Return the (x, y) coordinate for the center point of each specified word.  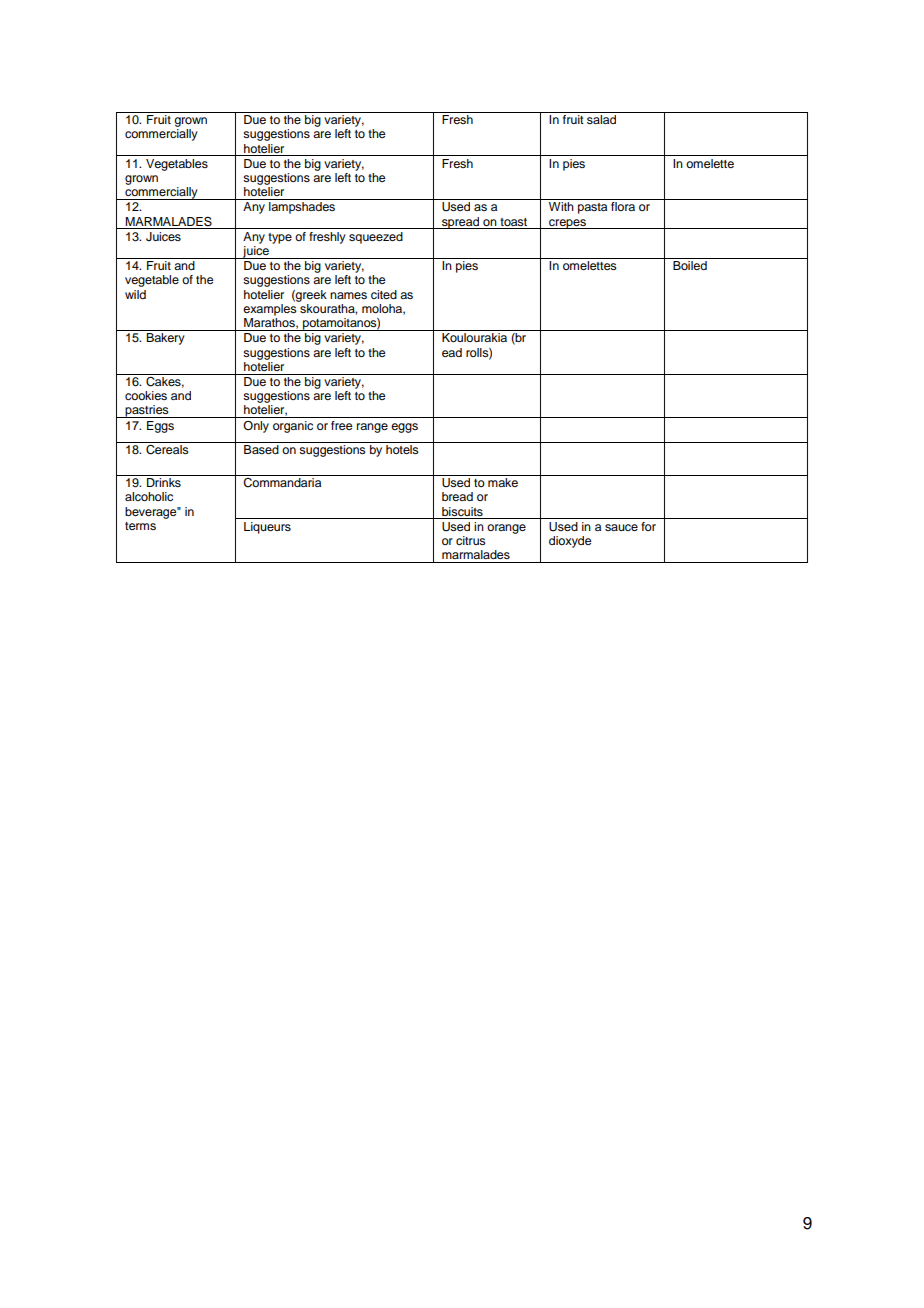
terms (140, 526)
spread (460, 223)
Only (256, 427)
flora (623, 206)
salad (601, 119)
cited (384, 294)
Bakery (165, 339)
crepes (567, 224)
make (503, 482)
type (280, 238)
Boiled (690, 265)
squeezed (376, 238)
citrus (471, 540)
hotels (402, 448)
